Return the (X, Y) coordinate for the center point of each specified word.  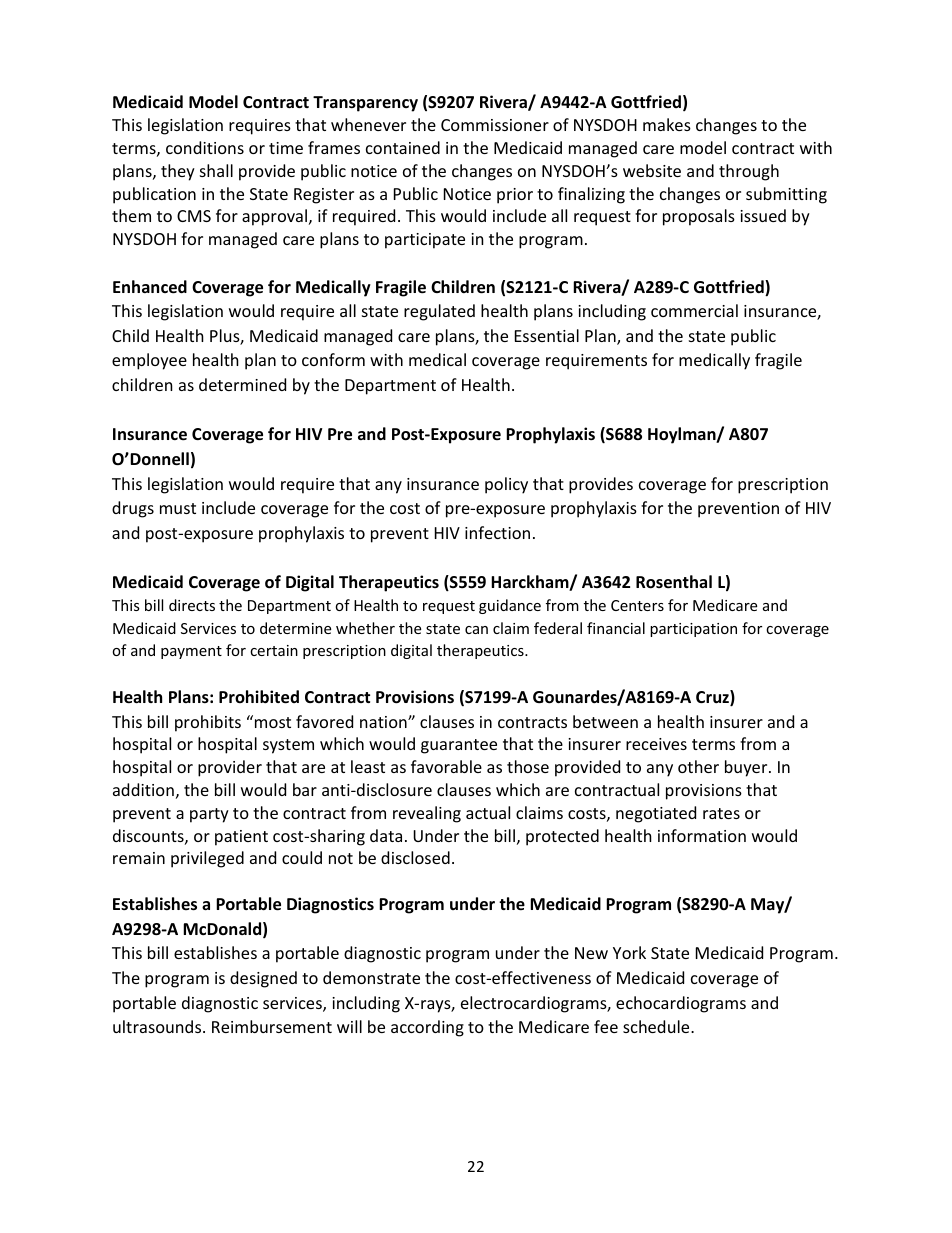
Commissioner (495, 125)
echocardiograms (681, 1004)
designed (263, 979)
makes (667, 124)
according (427, 1028)
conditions (205, 147)
